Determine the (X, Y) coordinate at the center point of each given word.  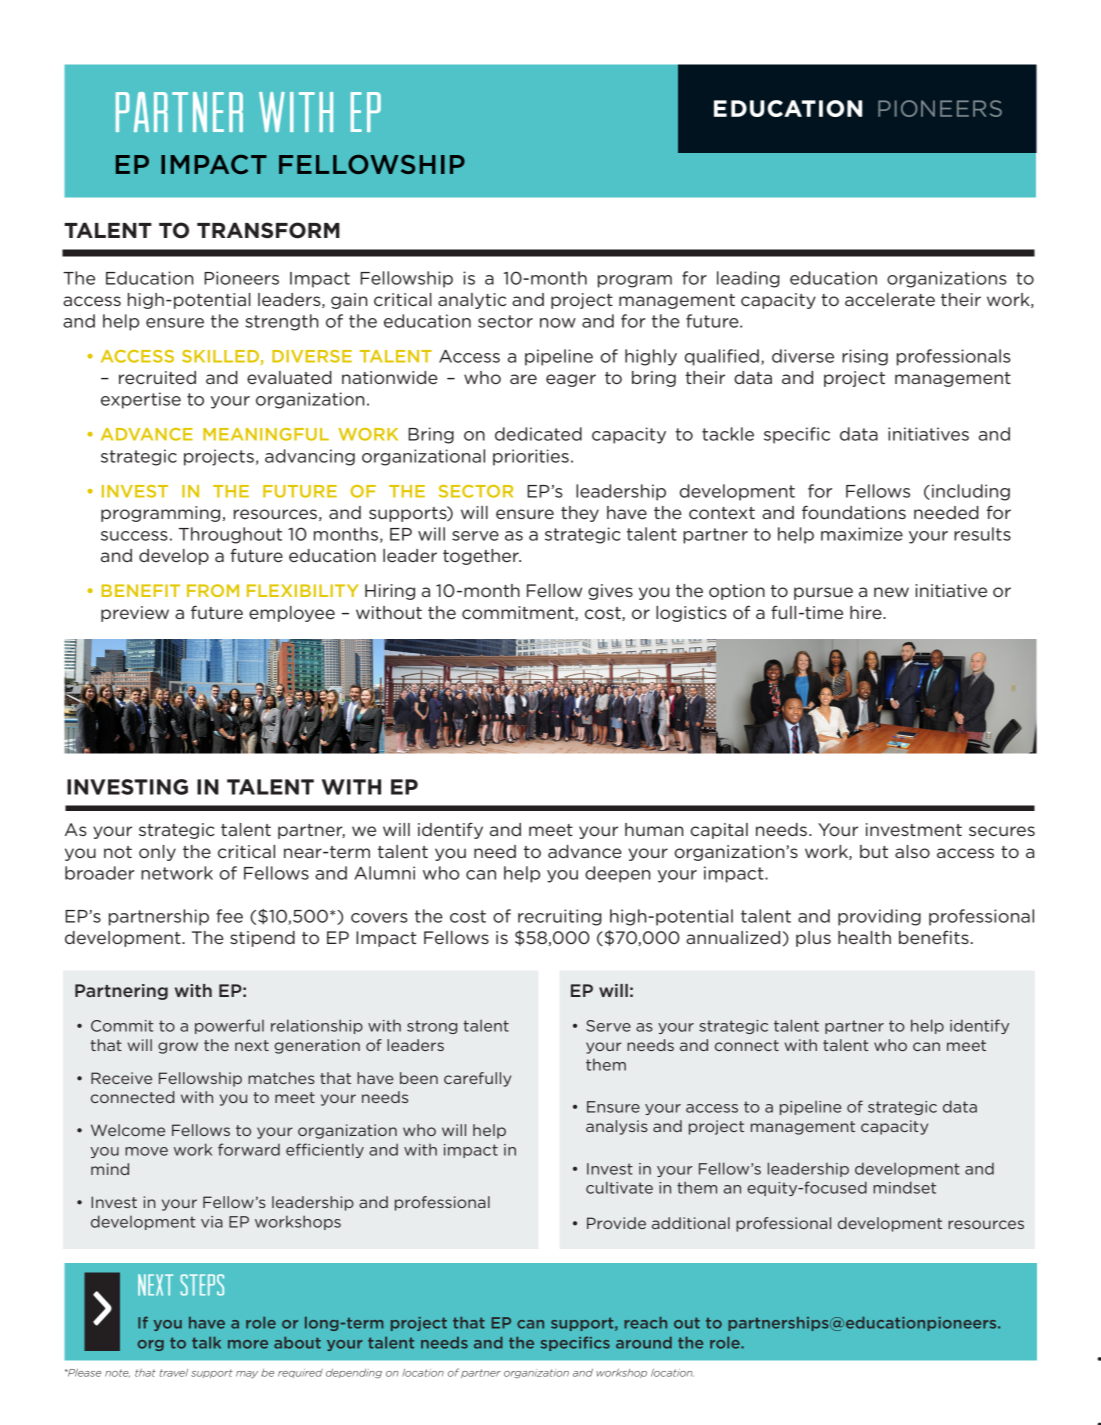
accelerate (890, 299)
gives (610, 592)
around (644, 1343)
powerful (229, 1026)
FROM (213, 590)
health (864, 937)
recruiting (560, 917)
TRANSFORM (268, 230)
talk (206, 1343)
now (558, 323)
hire (867, 612)
